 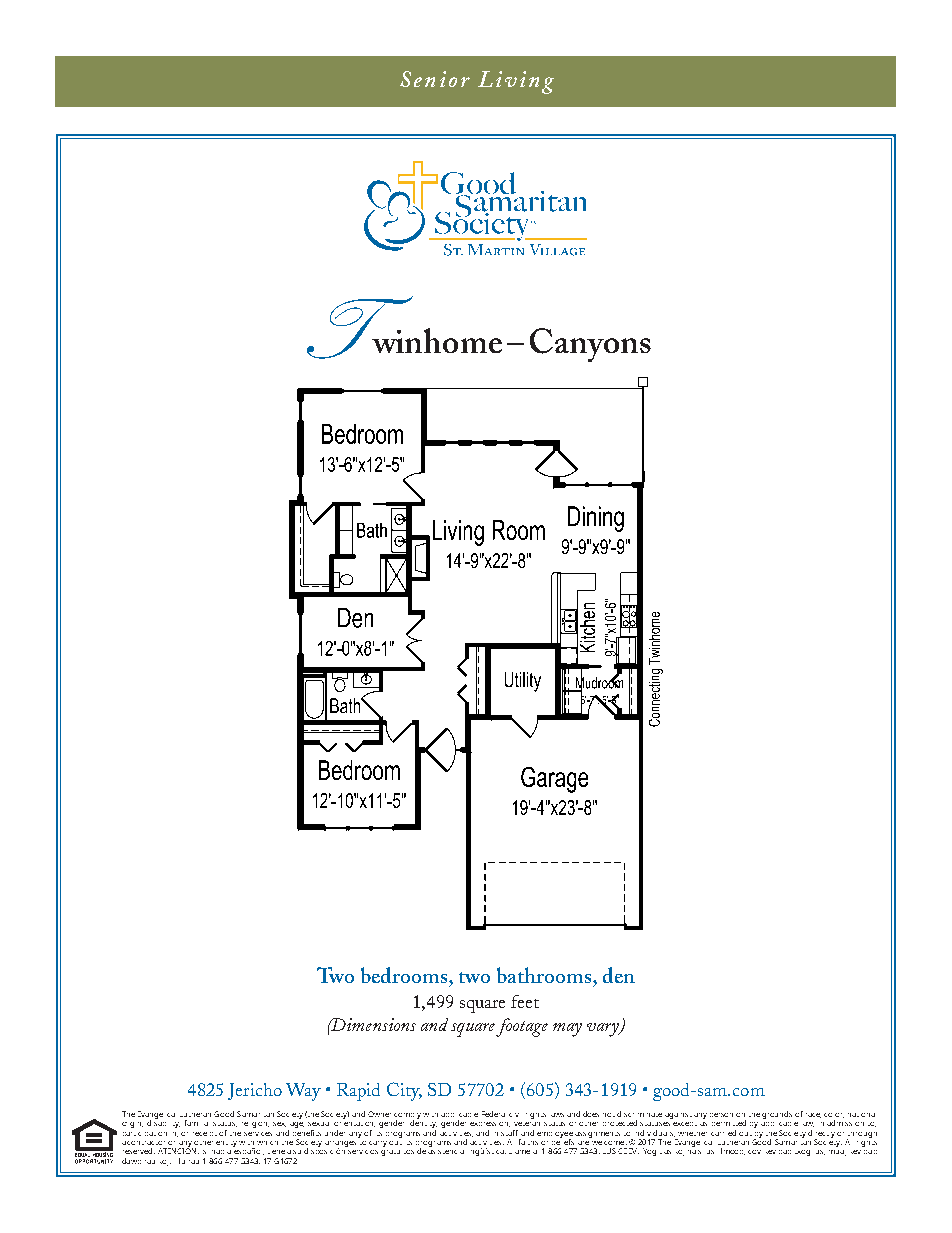 I want to click on Senior, so click(x=435, y=79).
